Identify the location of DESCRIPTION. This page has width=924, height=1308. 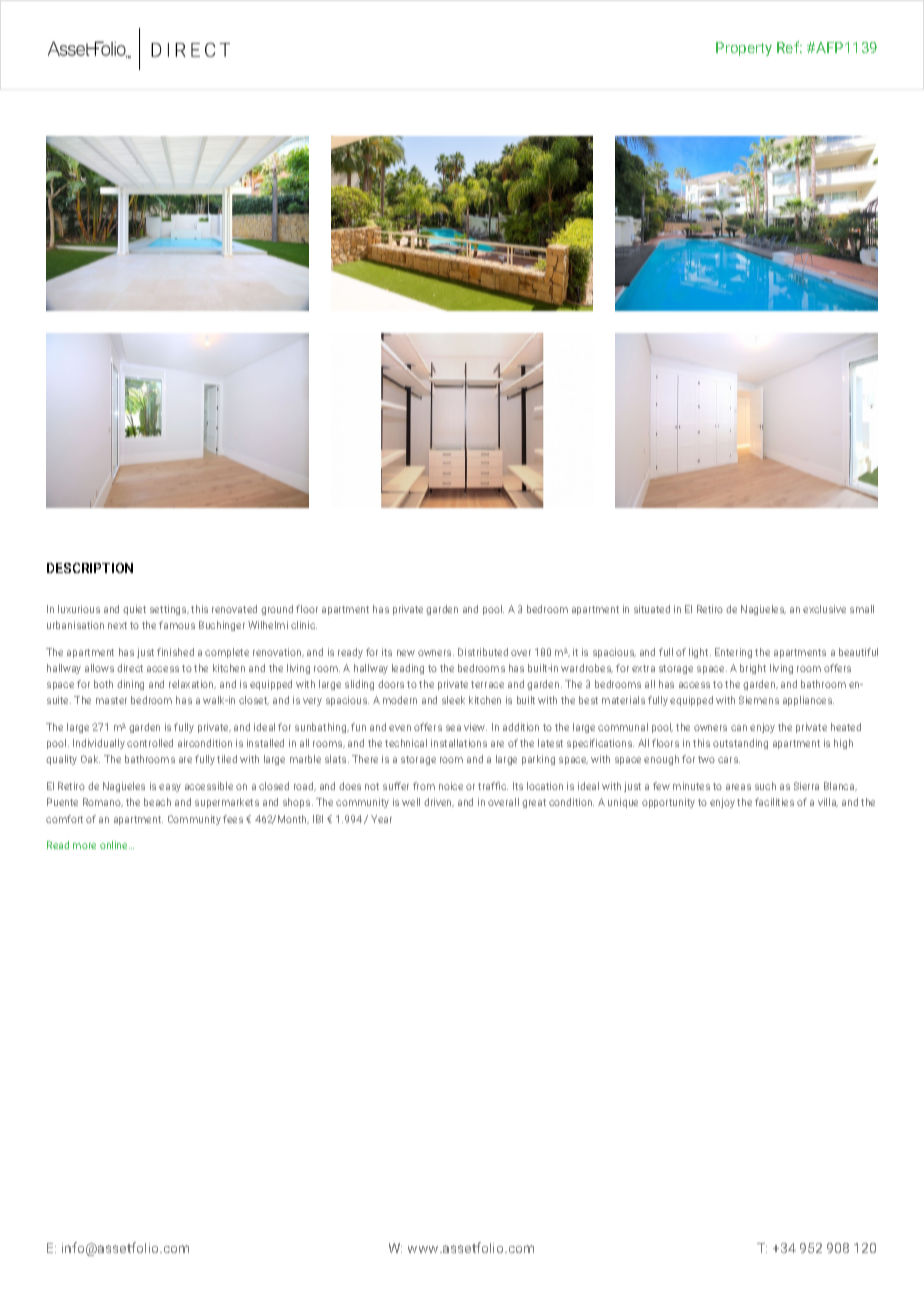
(90, 568).
